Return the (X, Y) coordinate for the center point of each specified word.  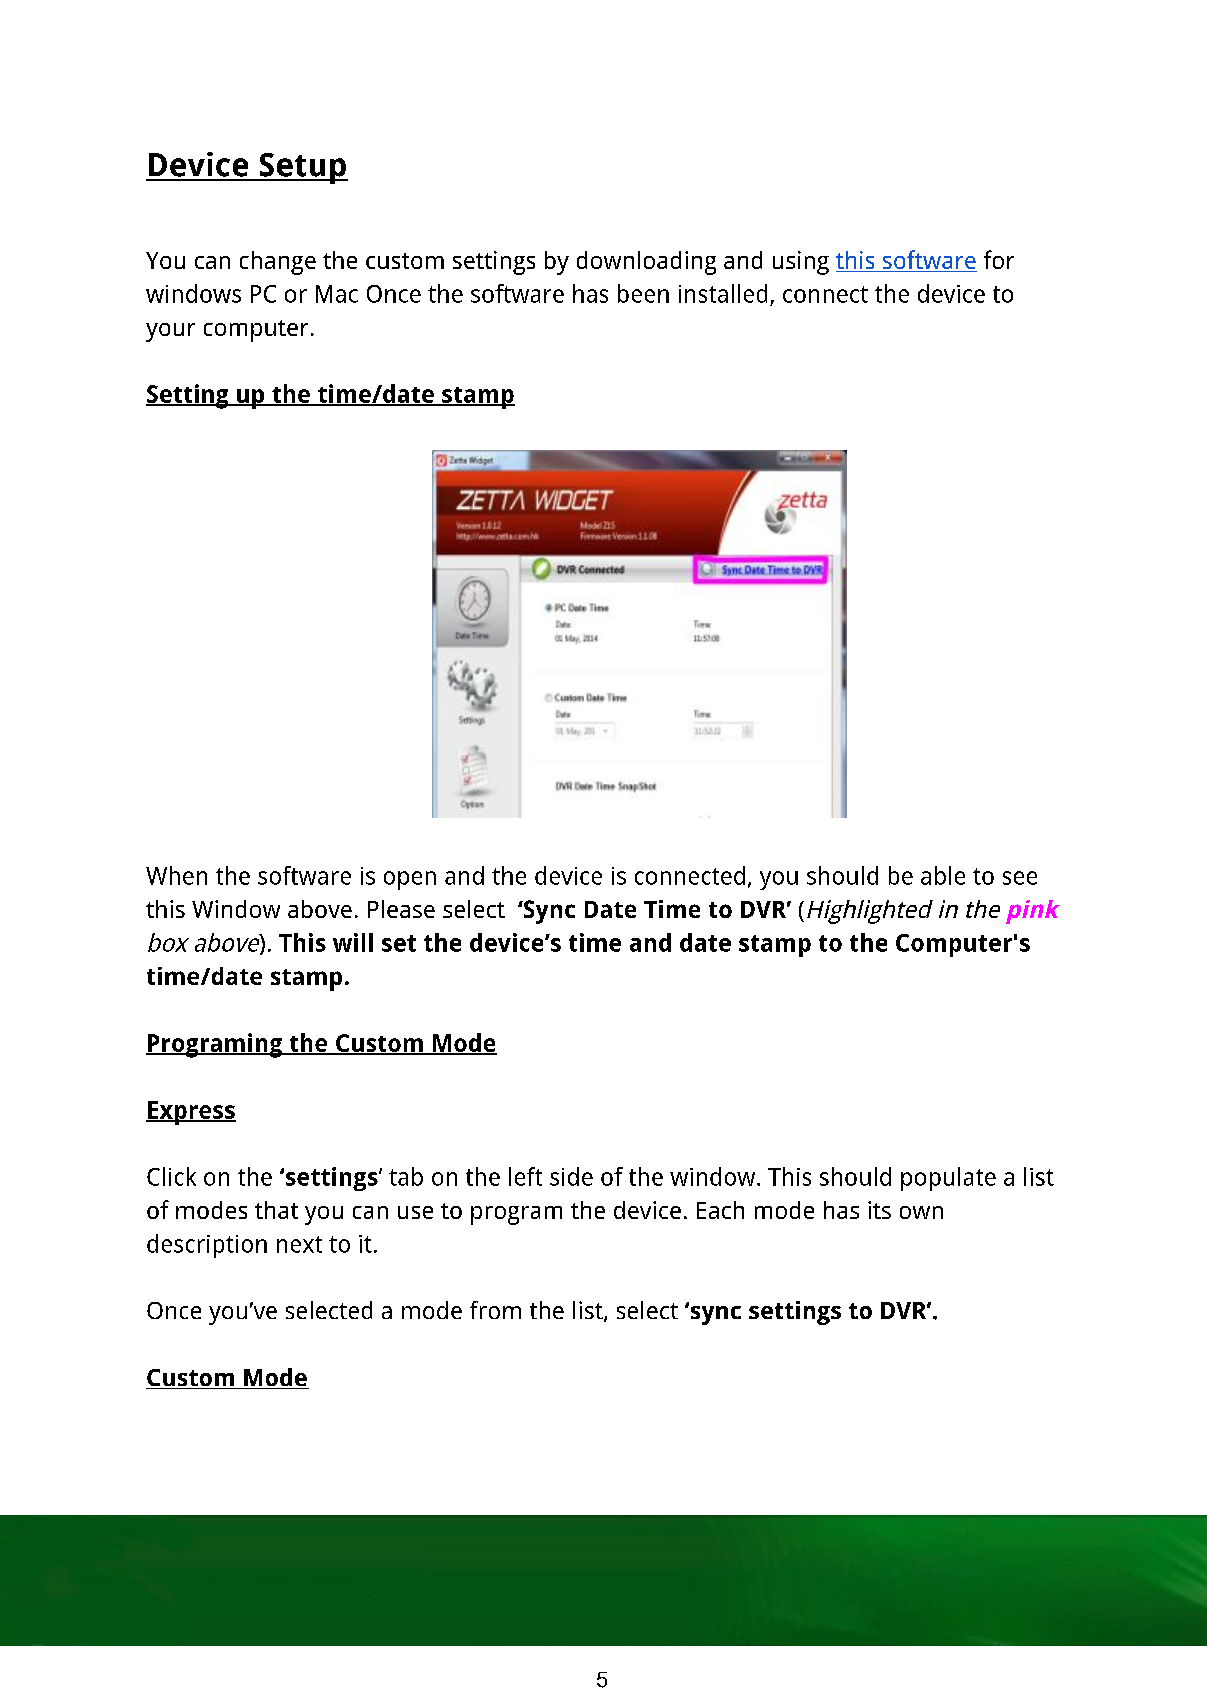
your (170, 332)
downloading (646, 263)
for (999, 259)
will (353, 942)
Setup (302, 168)
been (643, 293)
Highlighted (870, 912)
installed (723, 293)
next (299, 1244)
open (410, 880)
